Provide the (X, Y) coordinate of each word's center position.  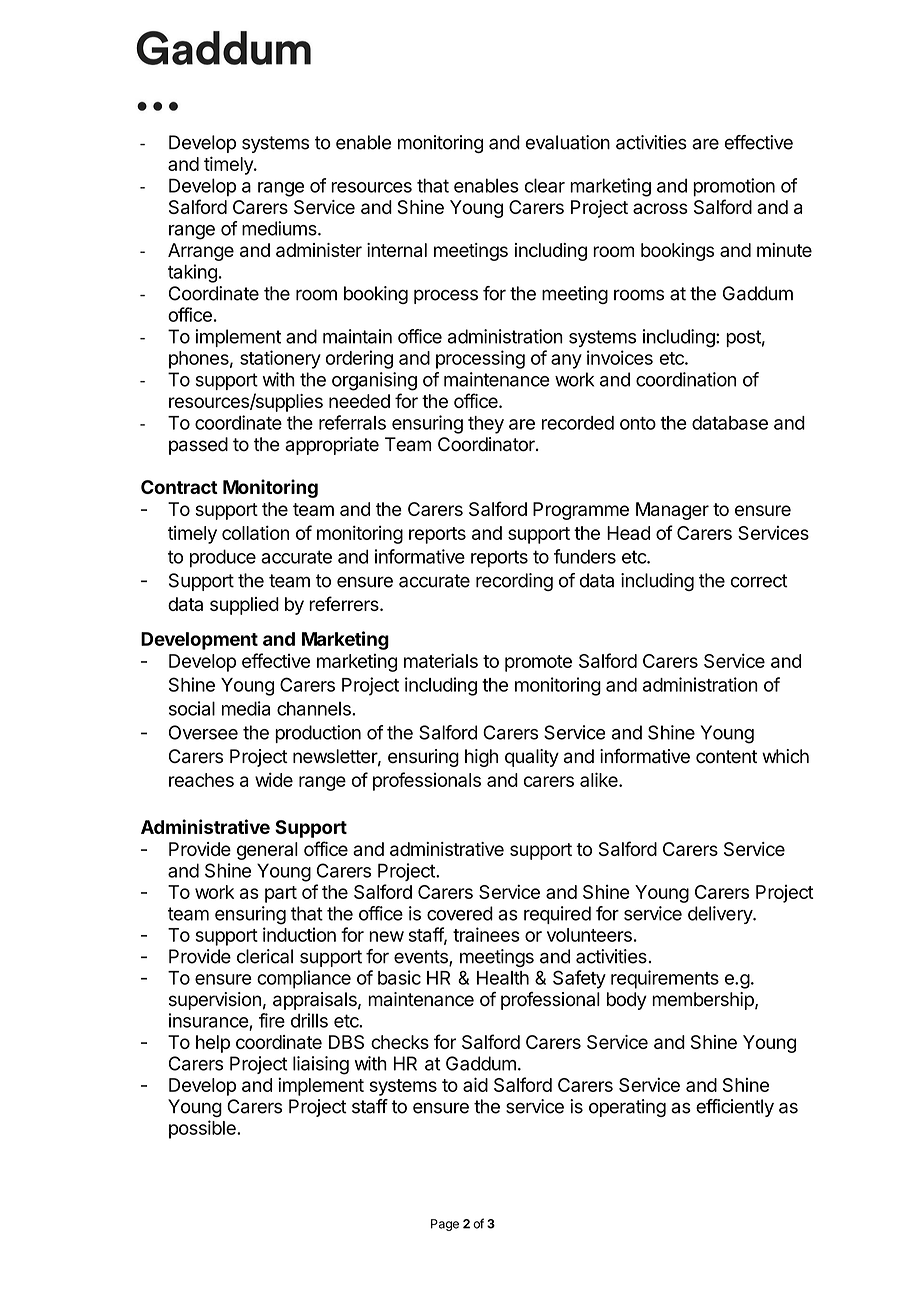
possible (203, 1129)
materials (441, 660)
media (246, 708)
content (726, 757)
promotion (734, 187)
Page (445, 1225)
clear (545, 185)
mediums (280, 228)
